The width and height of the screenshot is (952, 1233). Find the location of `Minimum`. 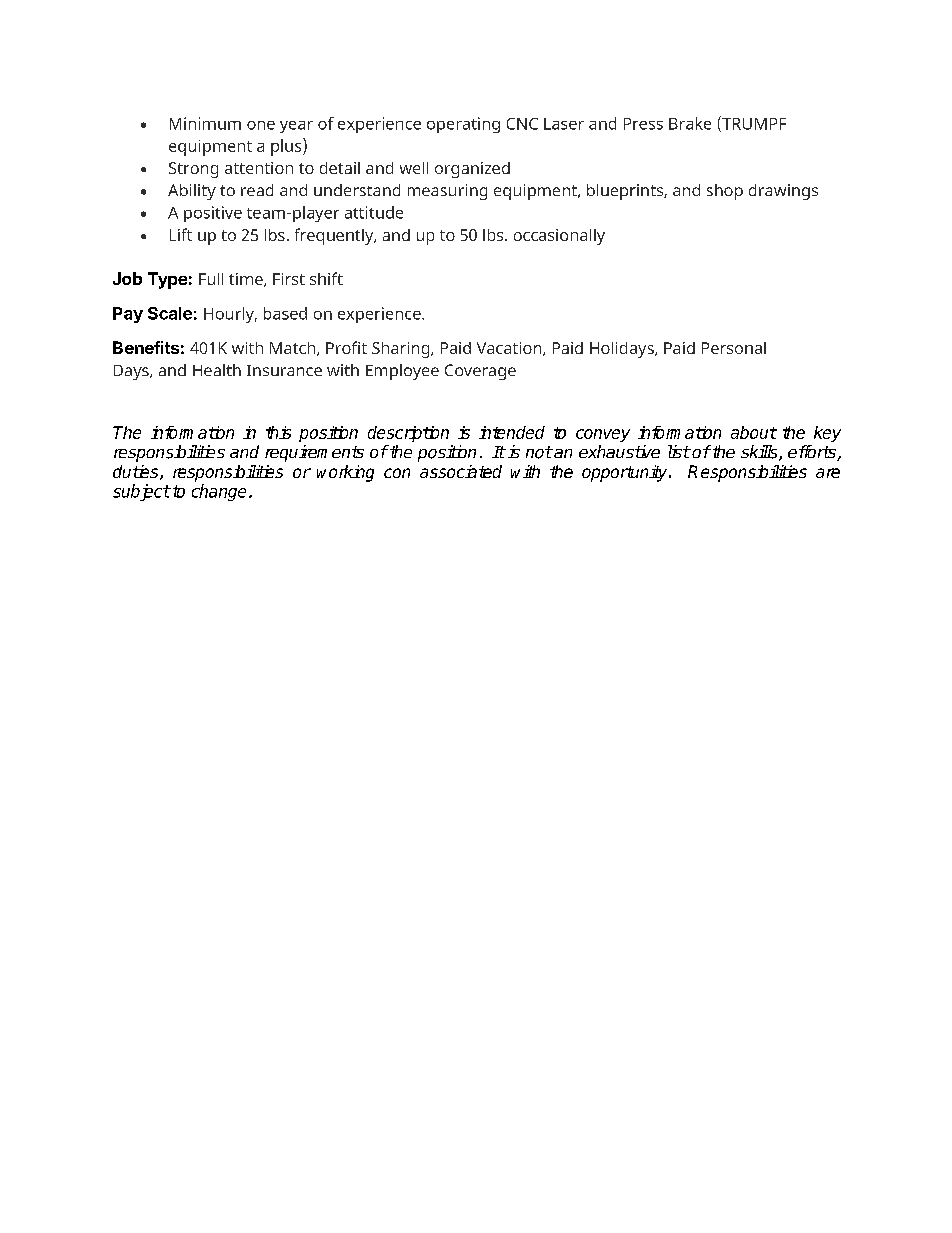

Minimum is located at coordinates (205, 123).
